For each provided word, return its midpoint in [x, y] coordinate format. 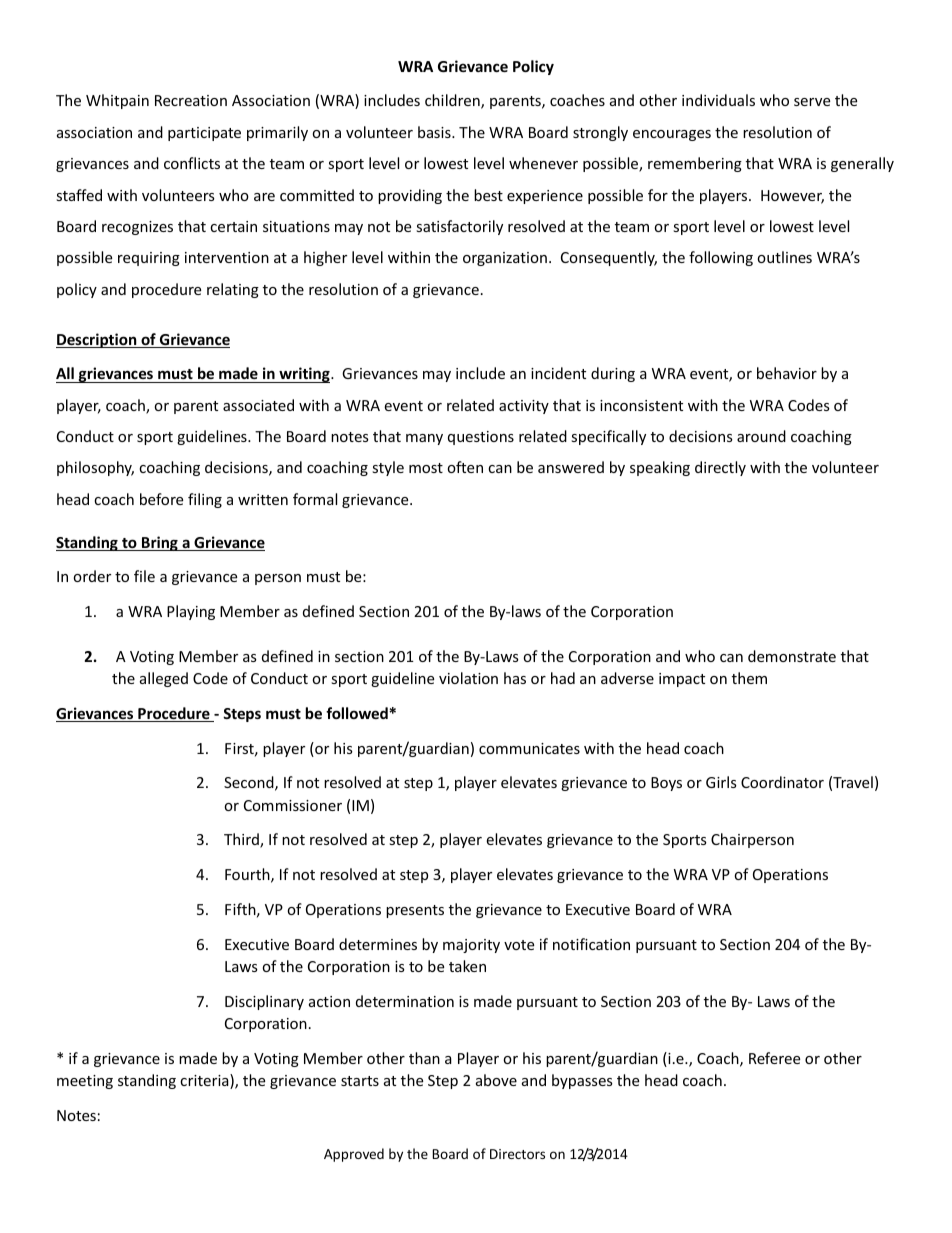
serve [812, 102]
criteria [205, 1081]
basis [435, 132]
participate [204, 134]
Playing [191, 612]
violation [468, 678]
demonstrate [792, 656]
